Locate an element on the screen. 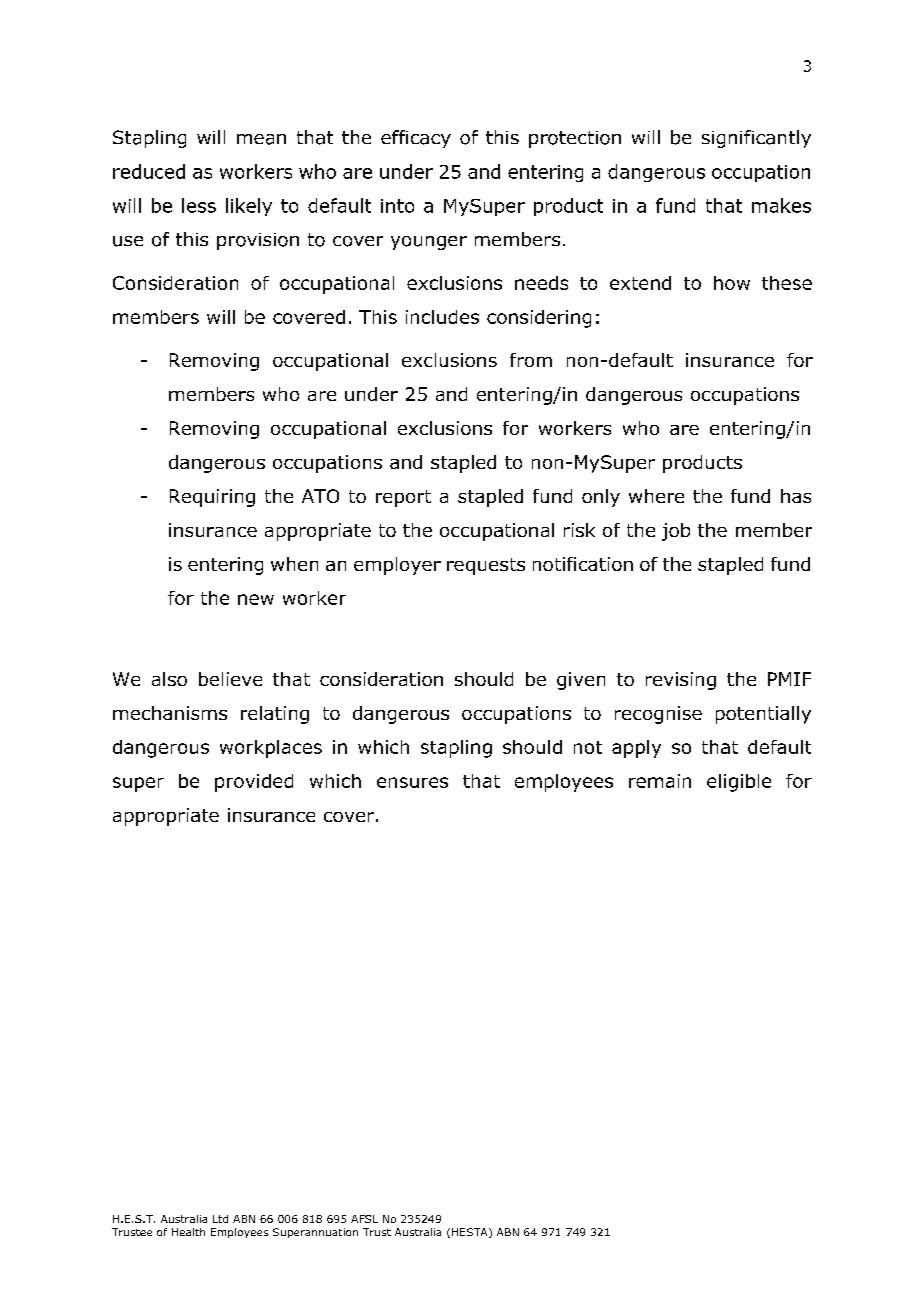 This screenshot has height=1308, width=924. less is located at coordinates (199, 205).
